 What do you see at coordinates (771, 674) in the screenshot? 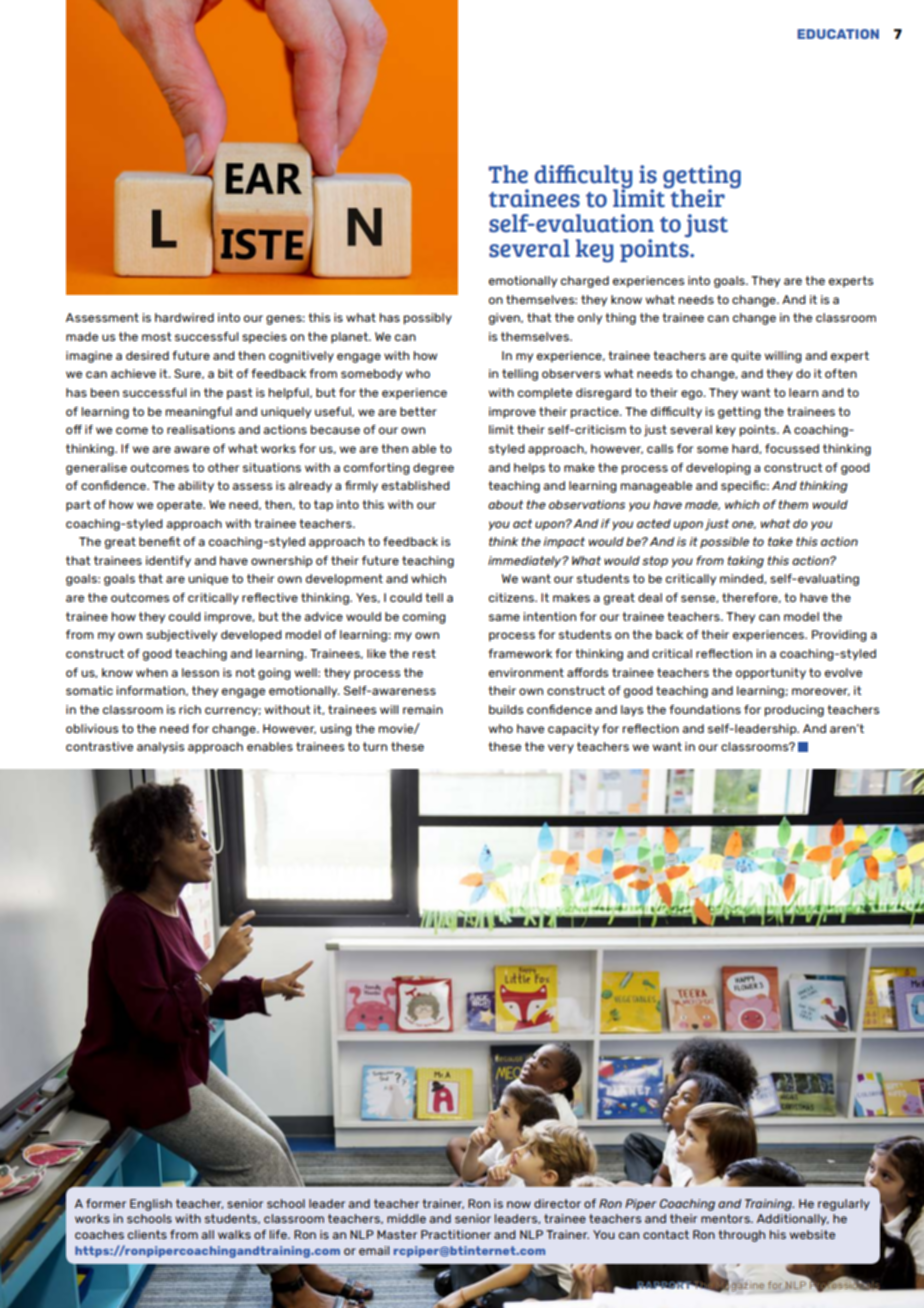
I see `opportunity` at bounding box center [771, 674].
